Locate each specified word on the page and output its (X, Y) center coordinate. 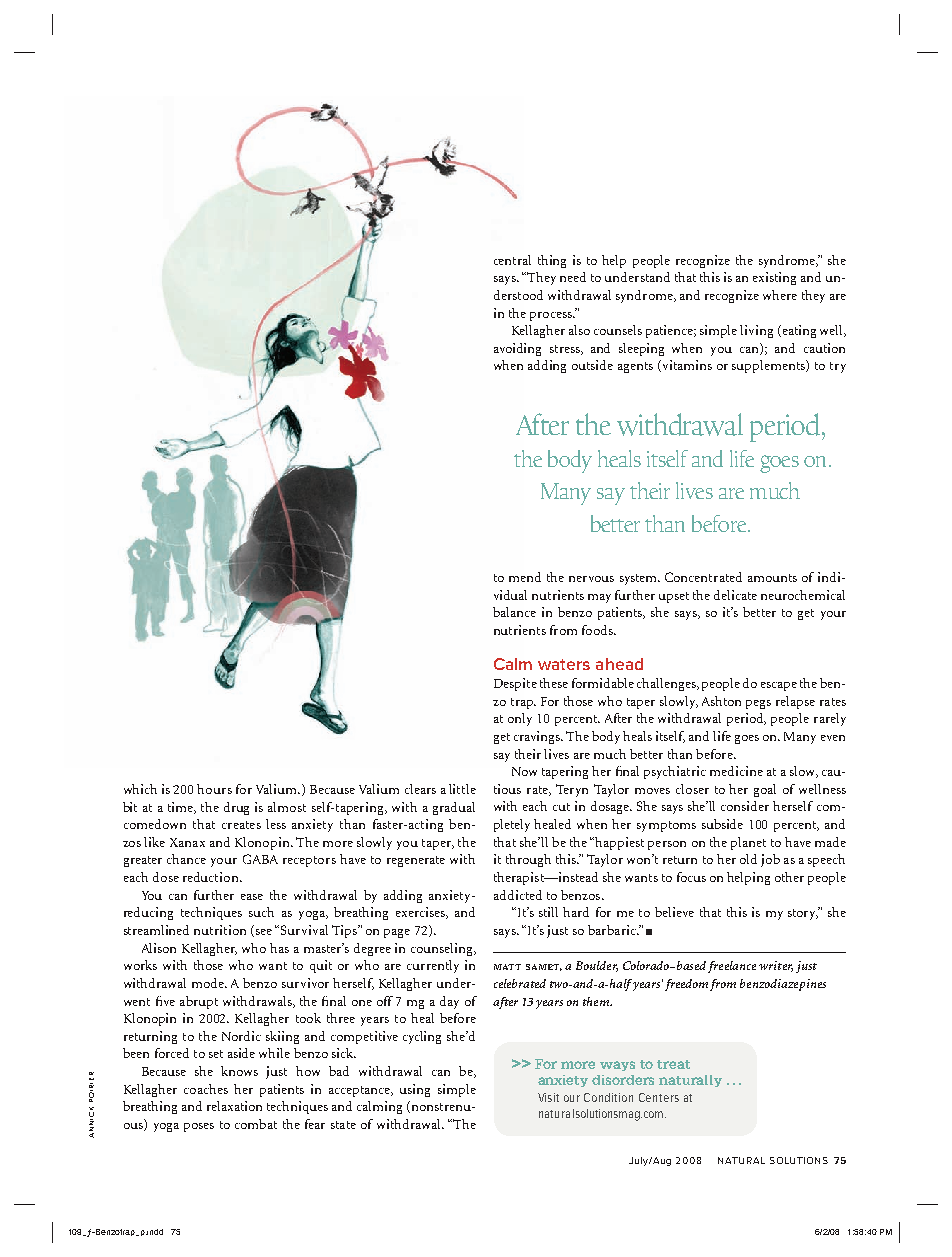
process (552, 316)
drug (236, 808)
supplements (769, 366)
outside (592, 365)
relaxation (234, 1106)
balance (514, 612)
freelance (732, 967)
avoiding (517, 349)
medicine (736, 771)
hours (214, 789)
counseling (443, 949)
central (512, 260)
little (462, 789)
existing (774, 278)
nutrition (220, 930)
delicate (735, 595)
